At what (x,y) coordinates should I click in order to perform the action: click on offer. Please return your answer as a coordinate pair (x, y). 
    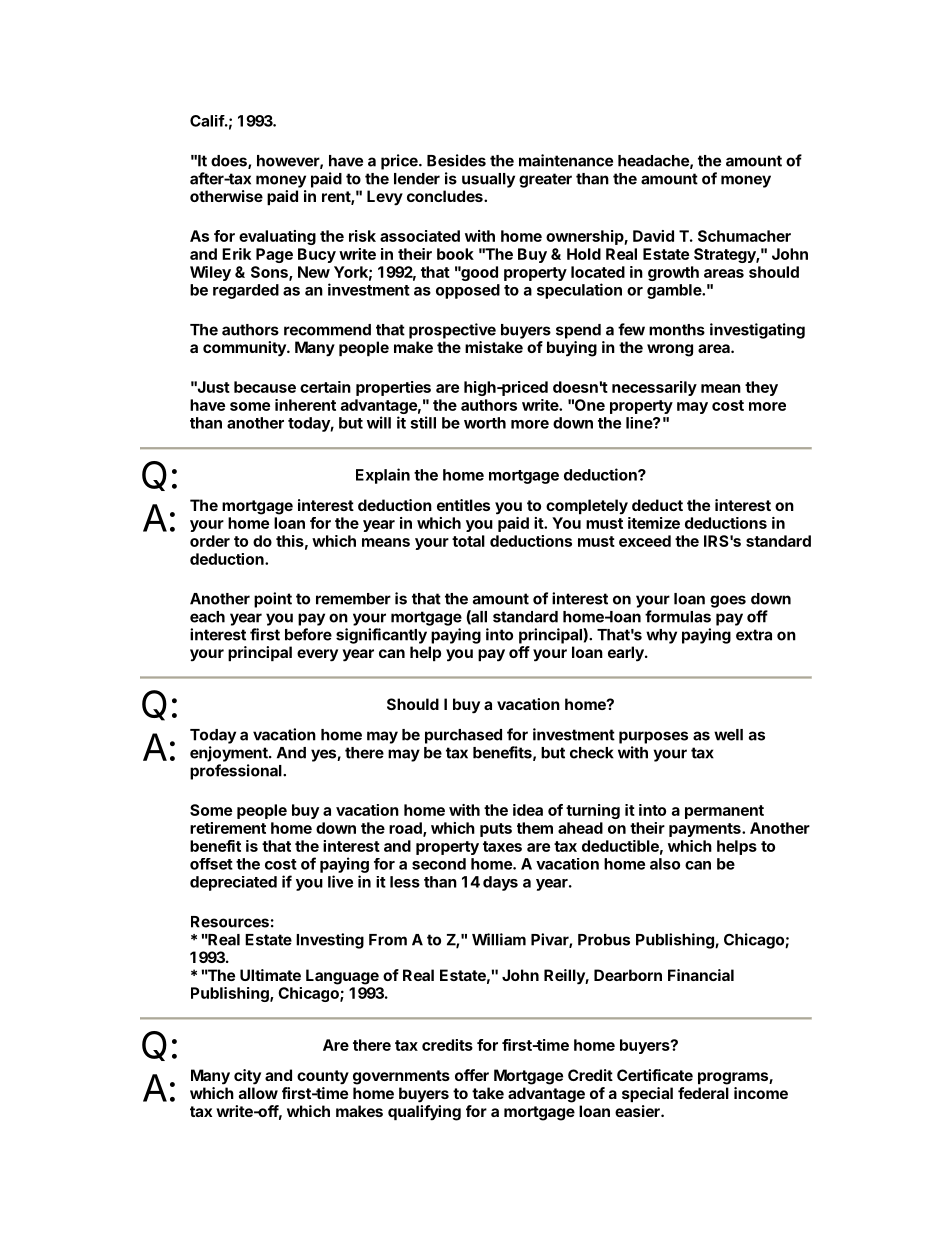
    Looking at the image, I should click on (472, 1075).
